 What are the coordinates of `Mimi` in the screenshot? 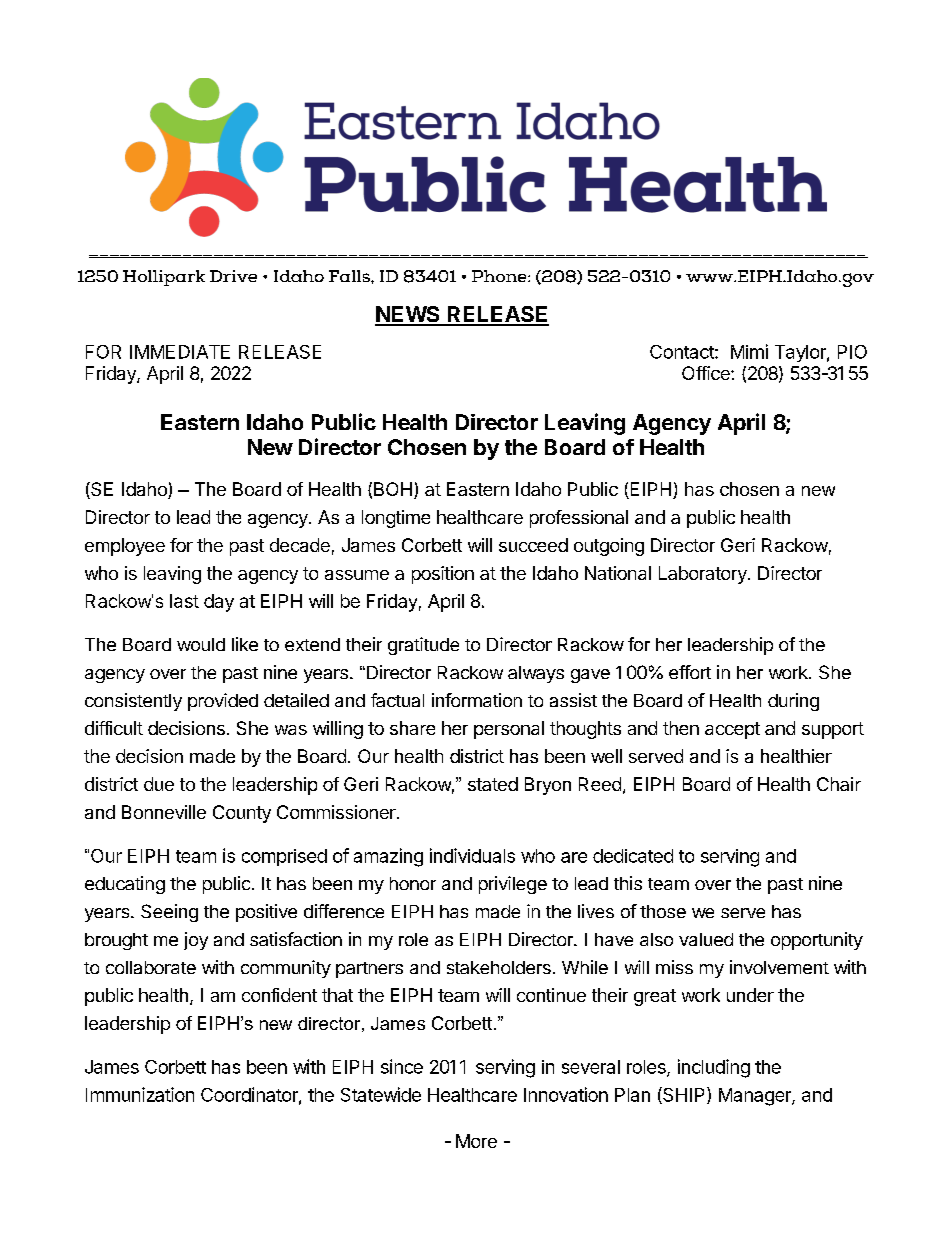 It's located at (749, 351).
